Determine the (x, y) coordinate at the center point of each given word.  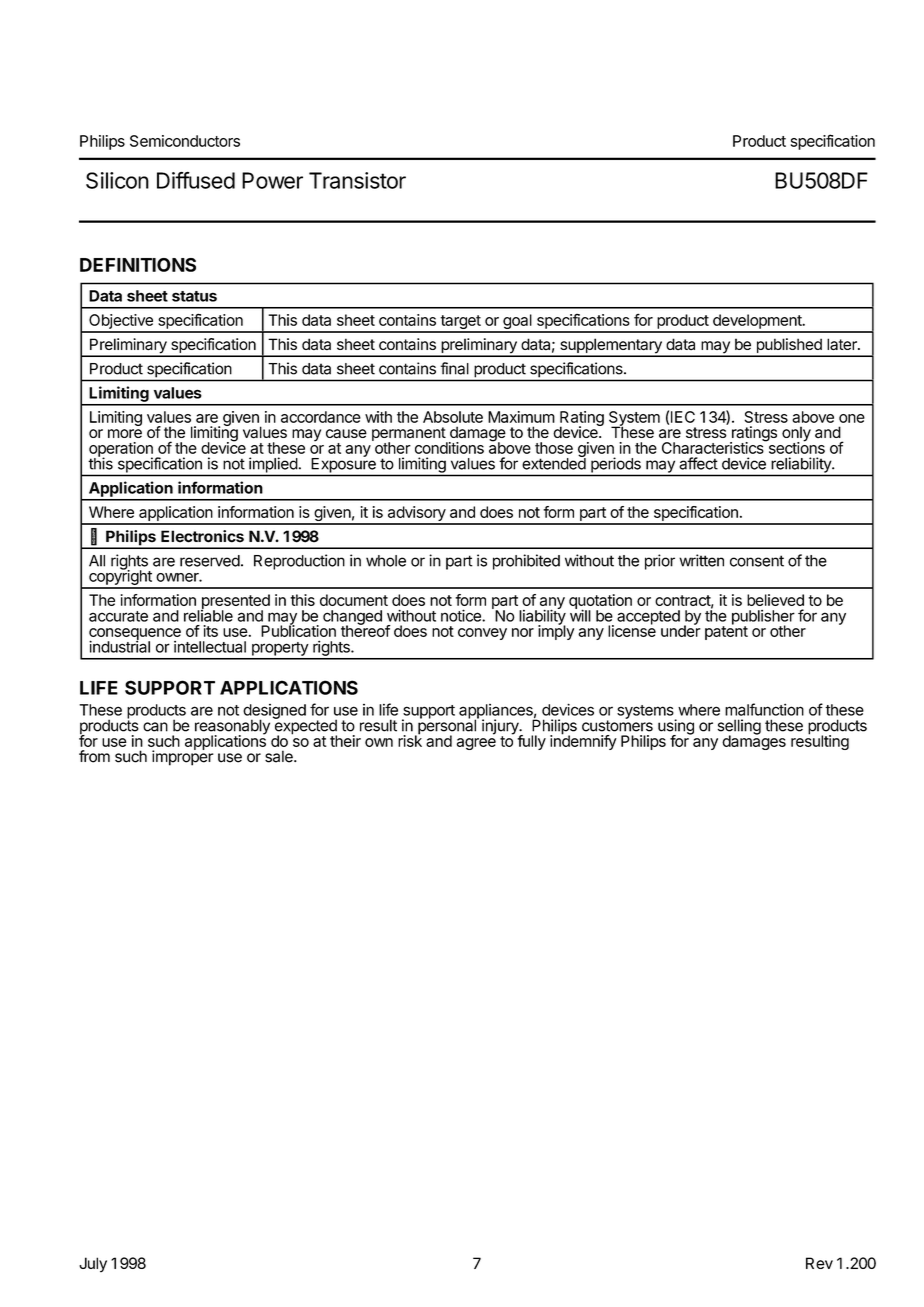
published (789, 347)
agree (476, 744)
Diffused (196, 180)
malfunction (764, 709)
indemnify (583, 741)
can (155, 727)
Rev (819, 1263)
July (93, 1264)
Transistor (357, 180)
